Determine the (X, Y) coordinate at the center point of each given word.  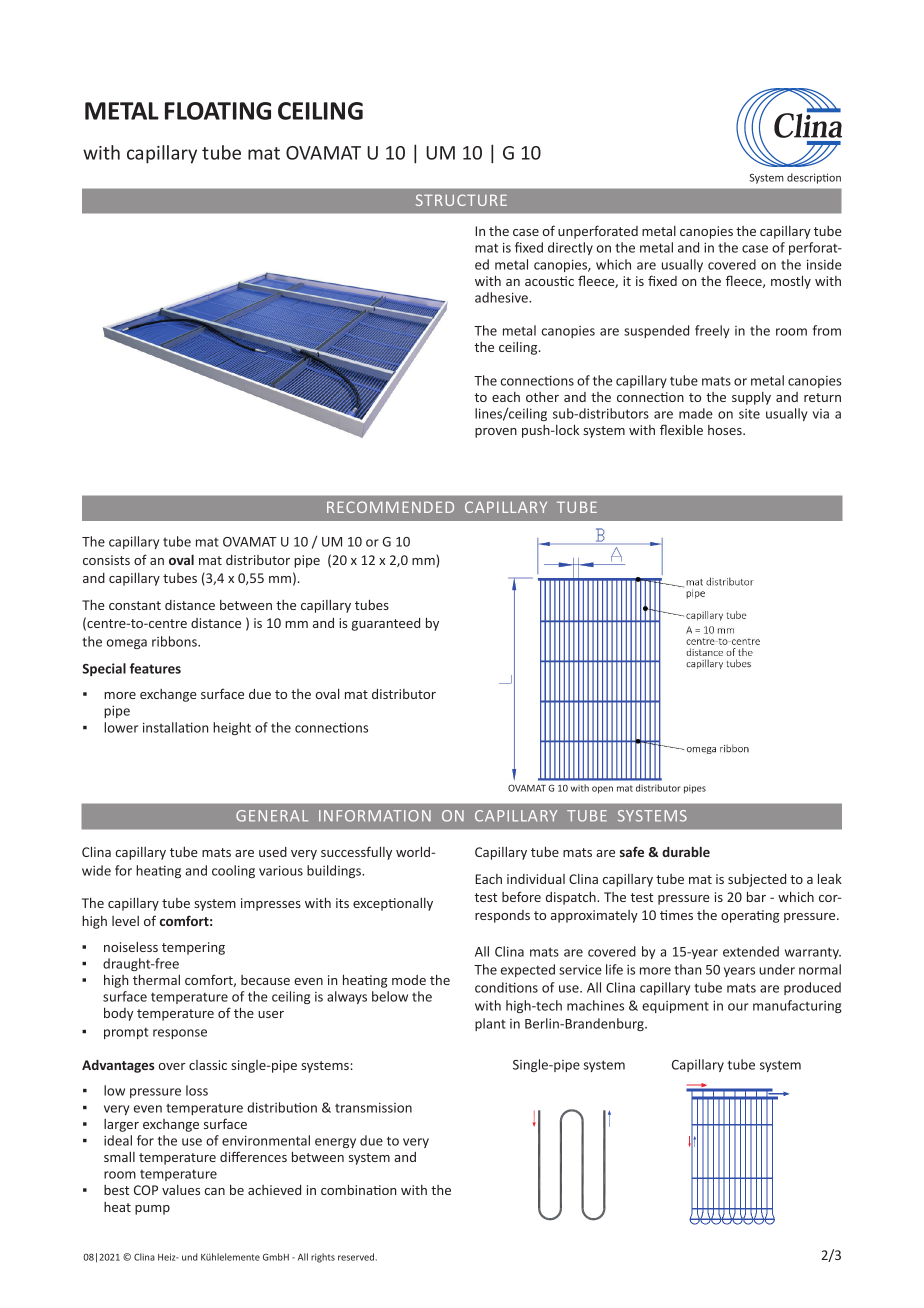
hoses (726, 430)
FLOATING (218, 111)
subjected (757, 880)
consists (106, 560)
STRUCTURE (461, 200)
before (521, 896)
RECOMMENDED (390, 507)
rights (323, 1258)
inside (824, 264)
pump (152, 1210)
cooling (233, 871)
